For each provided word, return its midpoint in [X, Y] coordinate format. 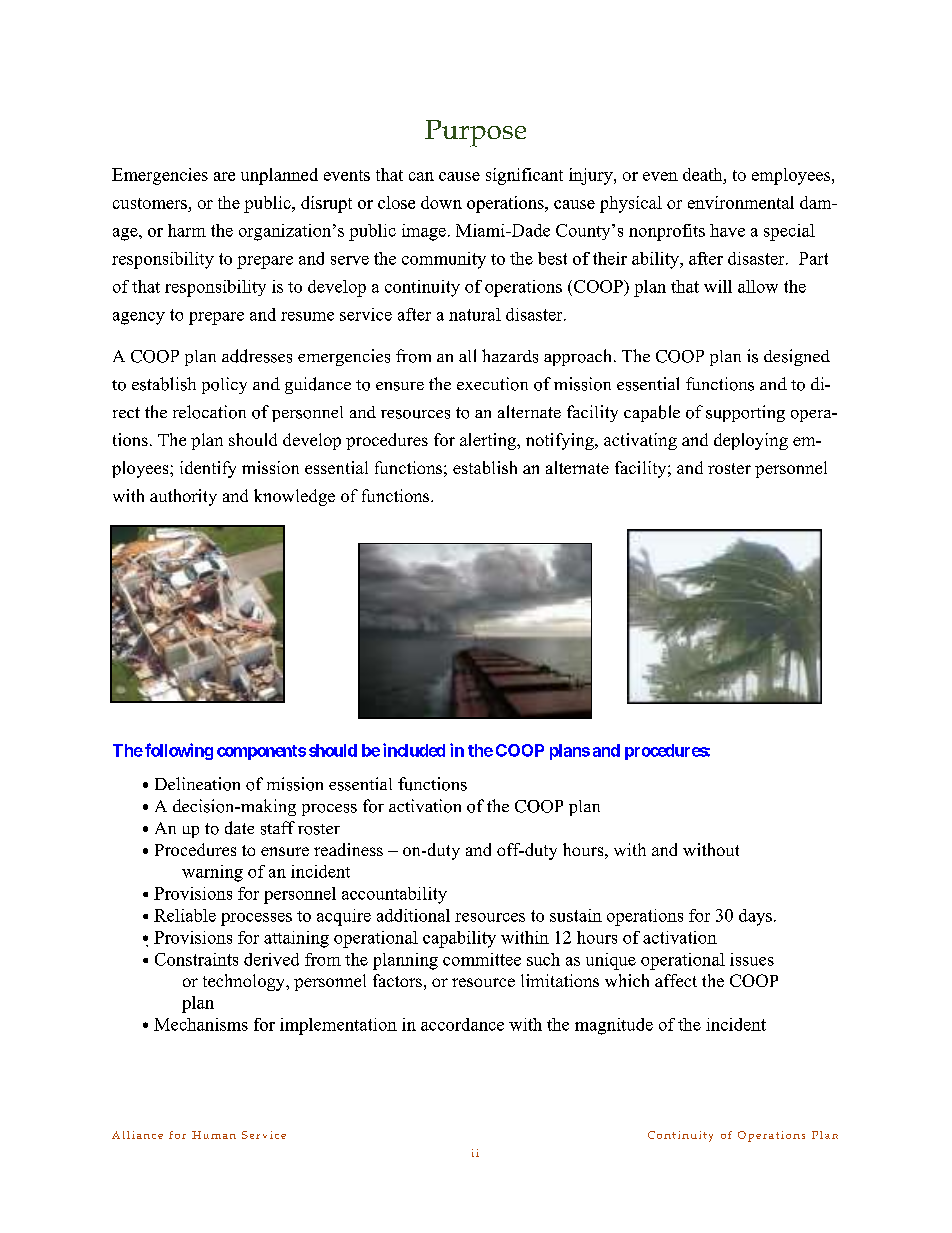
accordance [462, 1024]
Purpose [475, 133]
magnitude [614, 1026]
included [414, 750]
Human [214, 1135]
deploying [751, 441]
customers [150, 203]
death [704, 174]
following [179, 751]
